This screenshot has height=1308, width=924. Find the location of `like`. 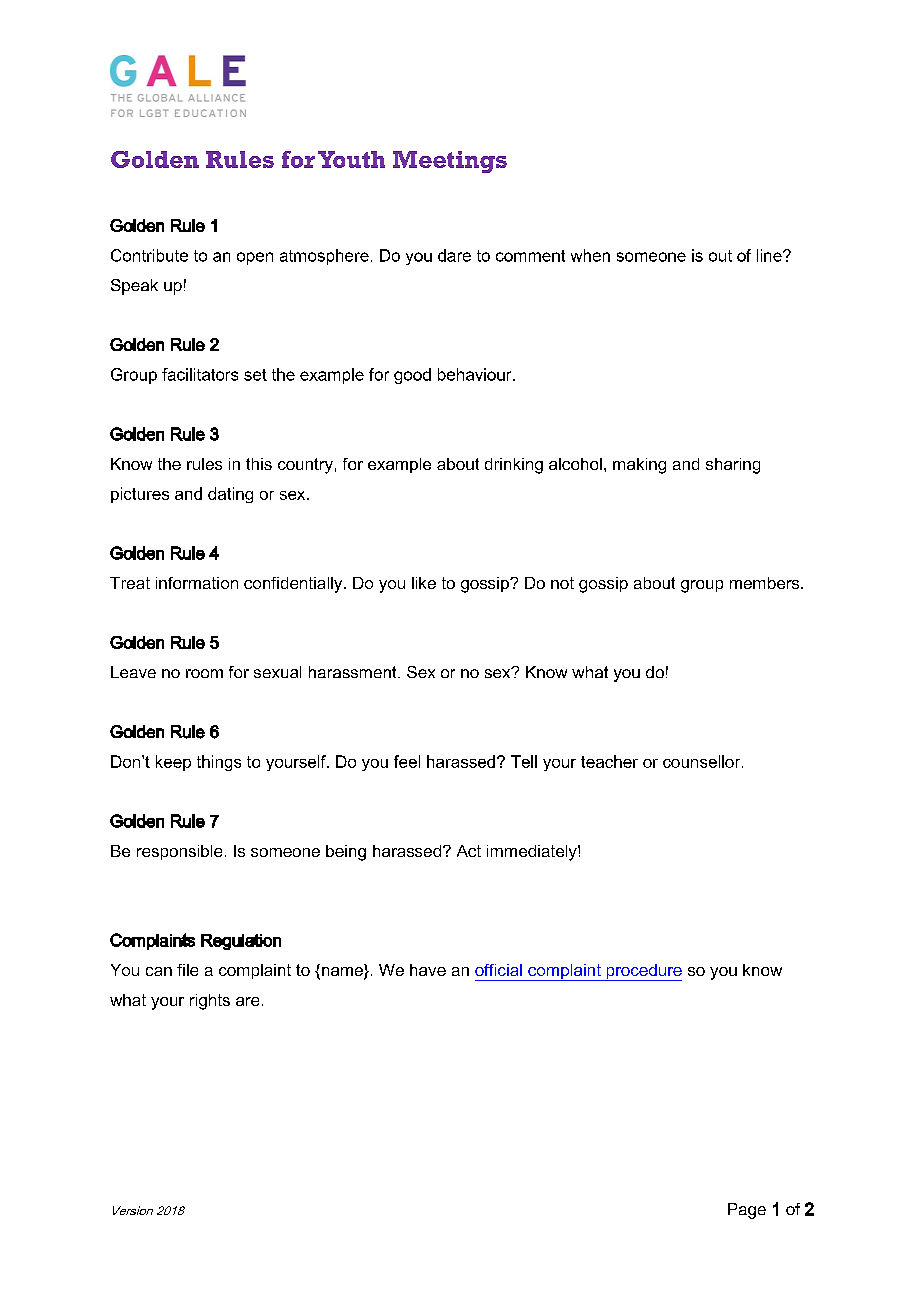

like is located at coordinates (424, 583).
